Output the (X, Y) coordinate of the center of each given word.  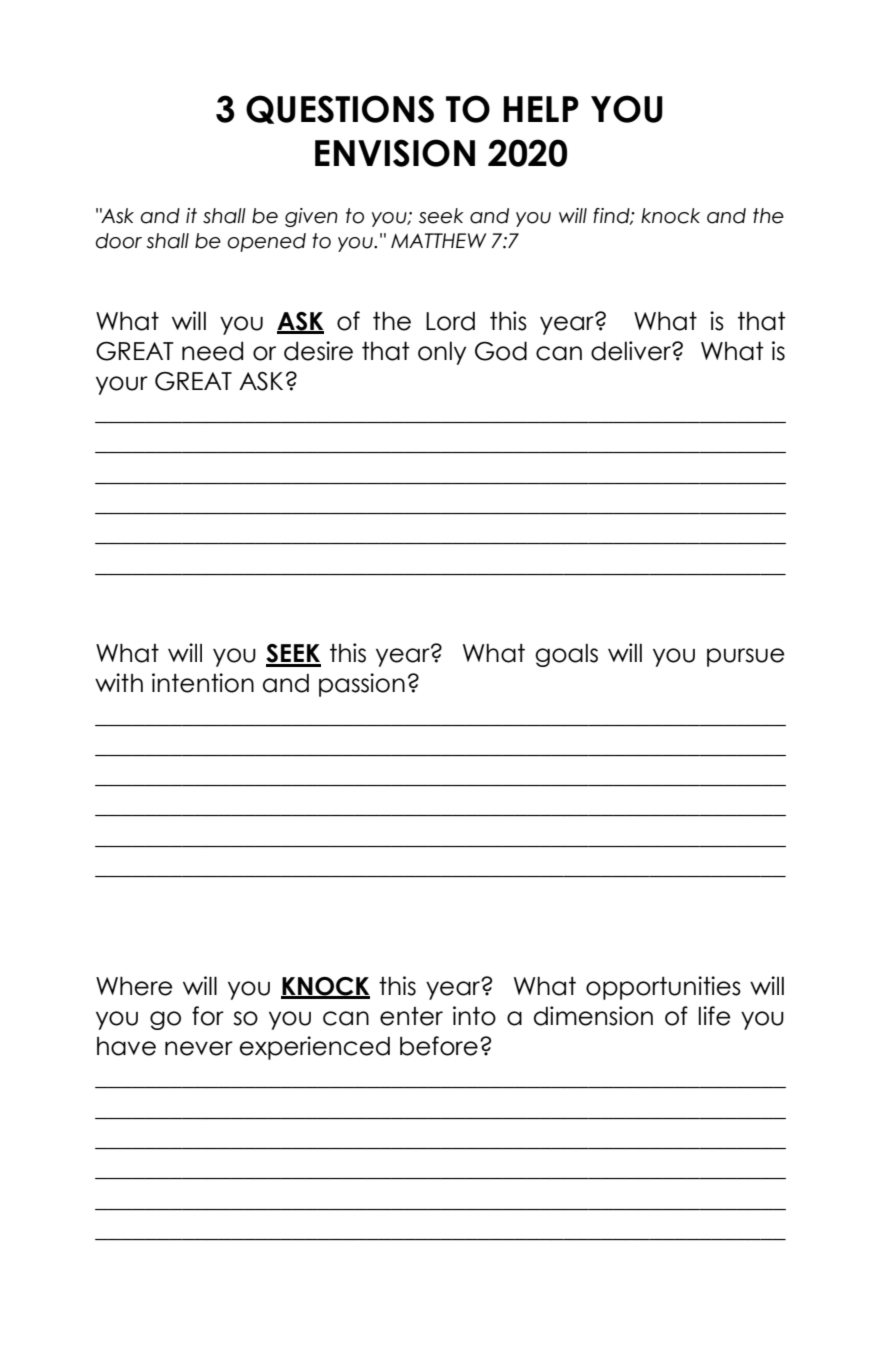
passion (362, 685)
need (212, 351)
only (442, 353)
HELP (541, 109)
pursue (746, 657)
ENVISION (395, 153)
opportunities (663, 988)
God (501, 351)
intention (203, 683)
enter (411, 1016)
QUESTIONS (340, 109)
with (119, 682)
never (199, 1048)
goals (566, 655)
